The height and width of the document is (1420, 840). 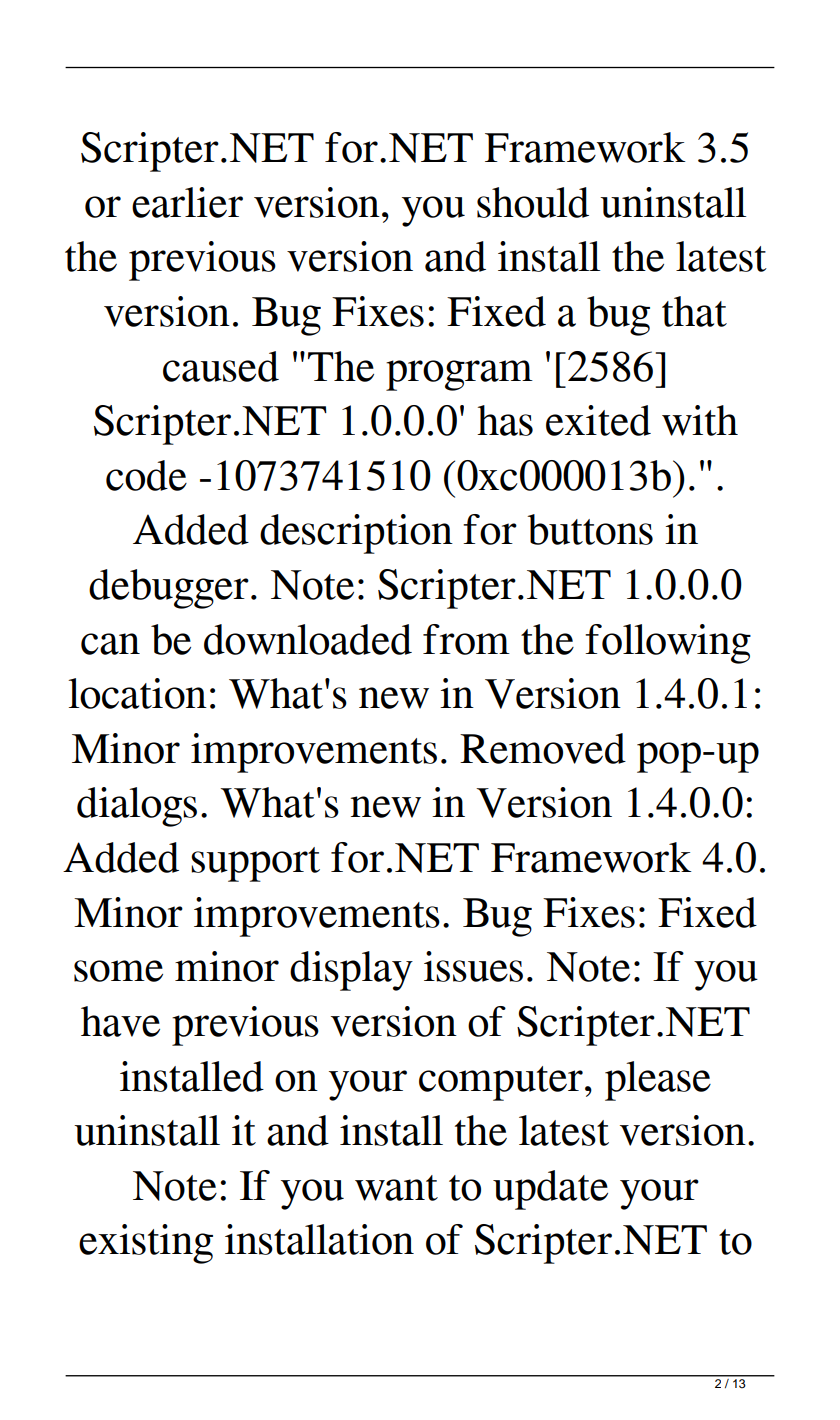 What do you see at coordinates (187, 202) in the document?
I see `earlier` at bounding box center [187, 202].
